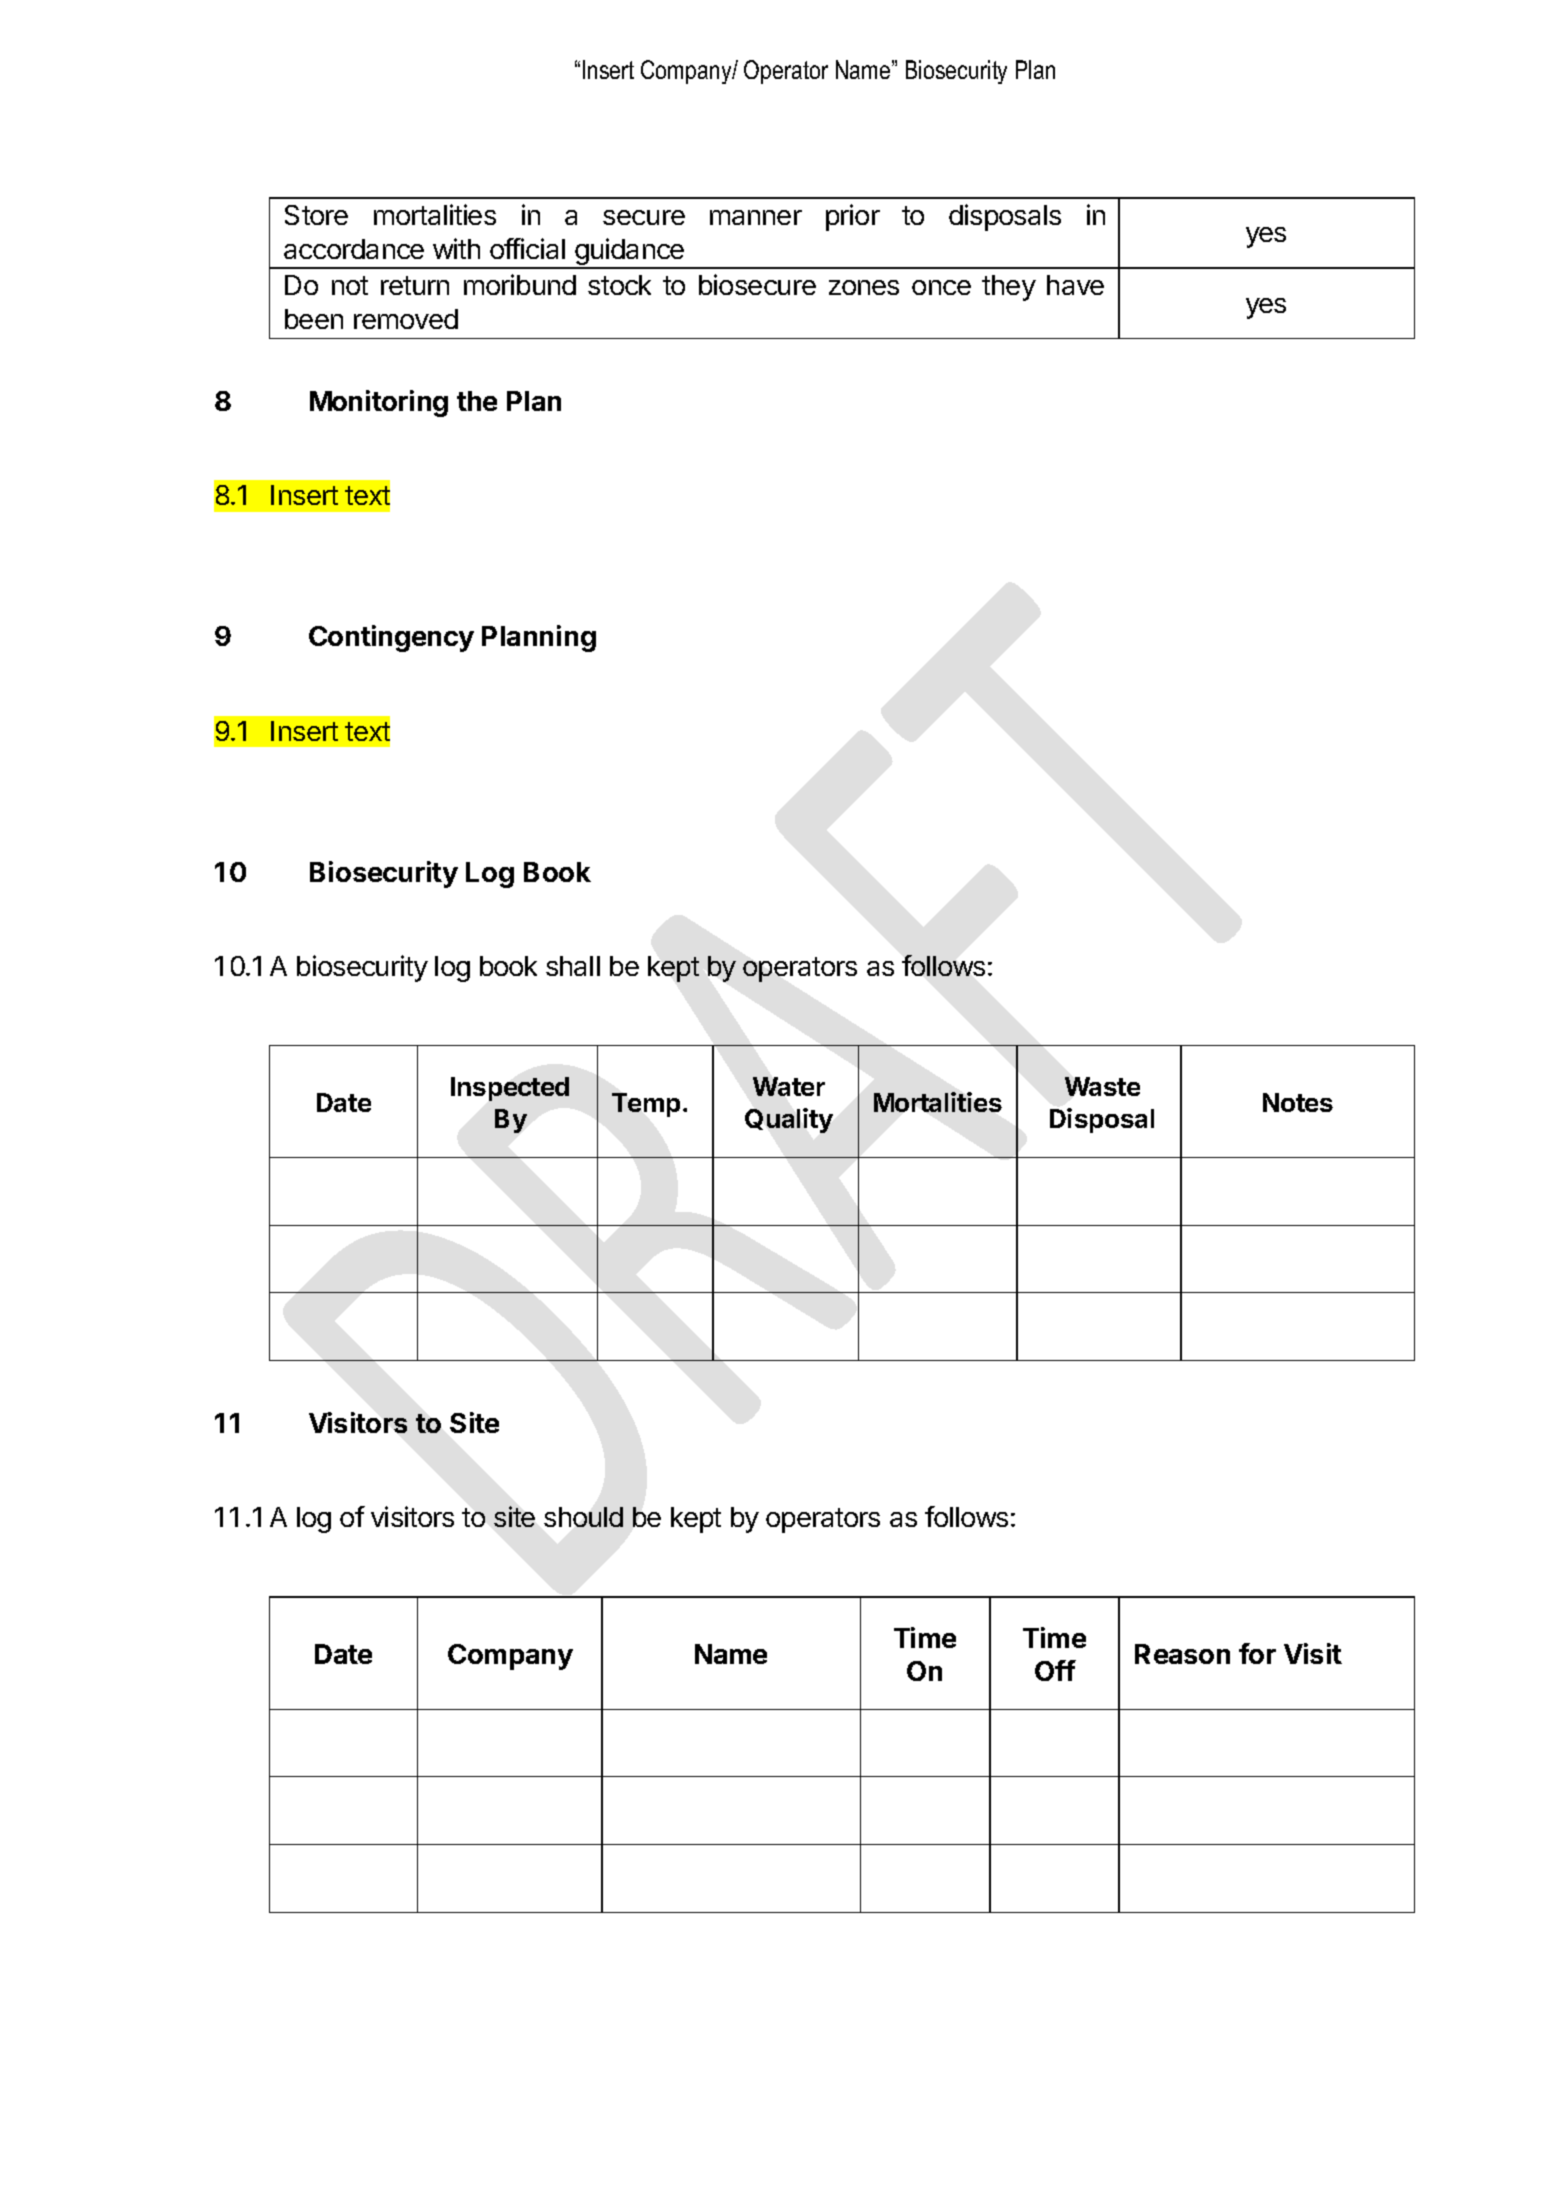  I want to click on should, so click(583, 1517).
